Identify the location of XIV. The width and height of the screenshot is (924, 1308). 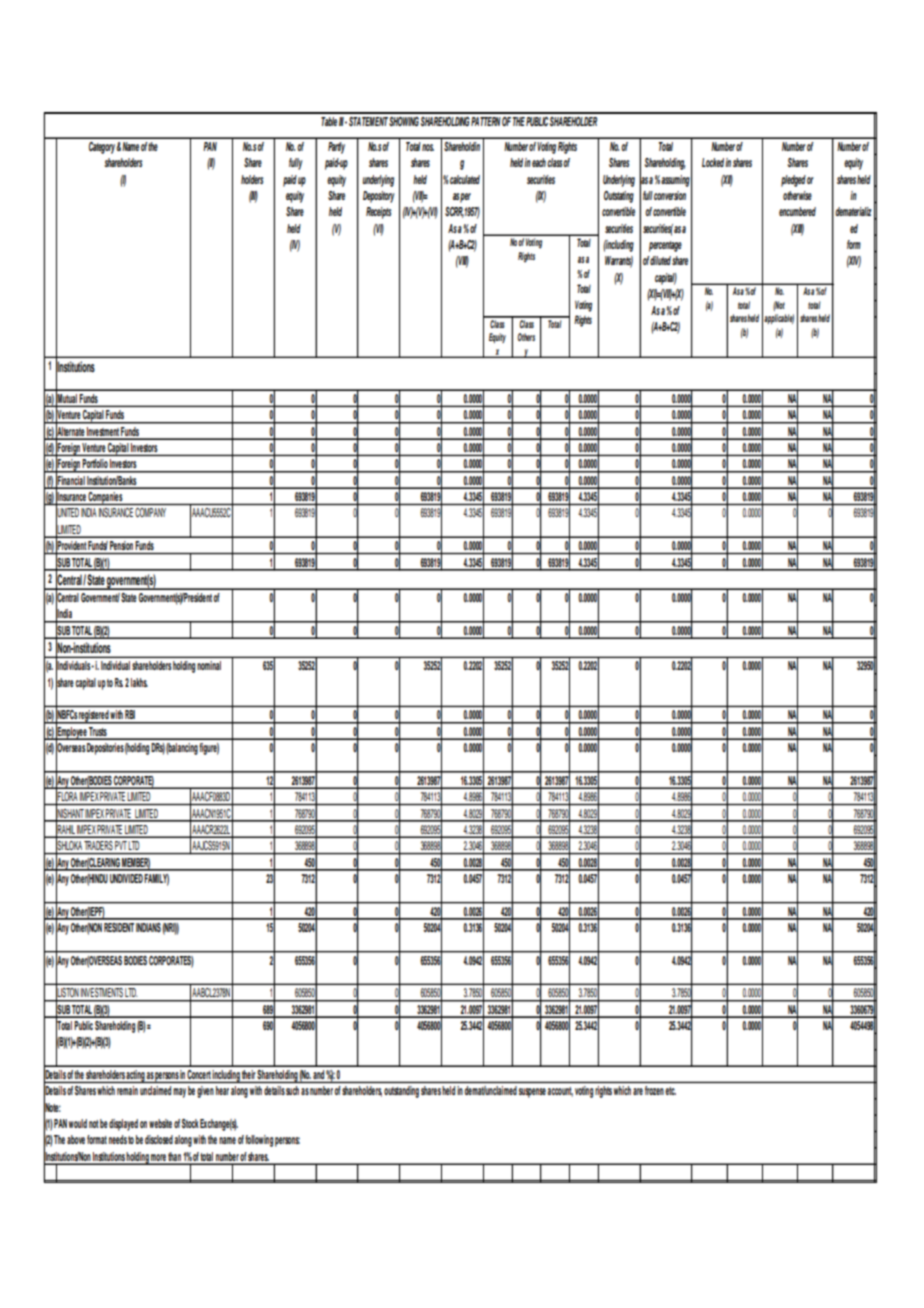
(854, 262).
